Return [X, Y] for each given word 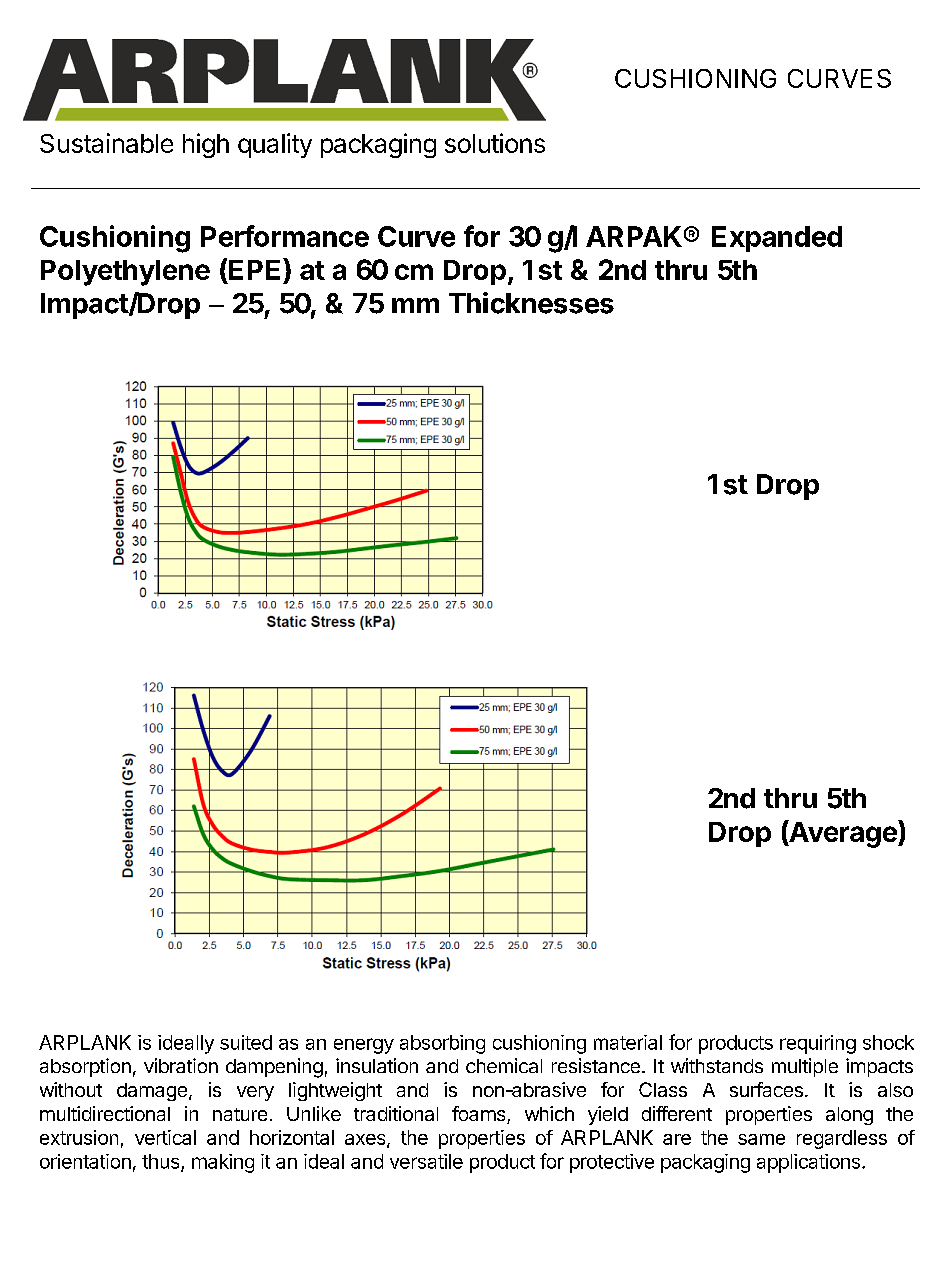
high [206, 145]
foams [480, 1115]
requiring [818, 1044]
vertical [165, 1137]
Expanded [777, 239]
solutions [495, 143]
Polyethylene [125, 273]
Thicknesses [531, 303]
